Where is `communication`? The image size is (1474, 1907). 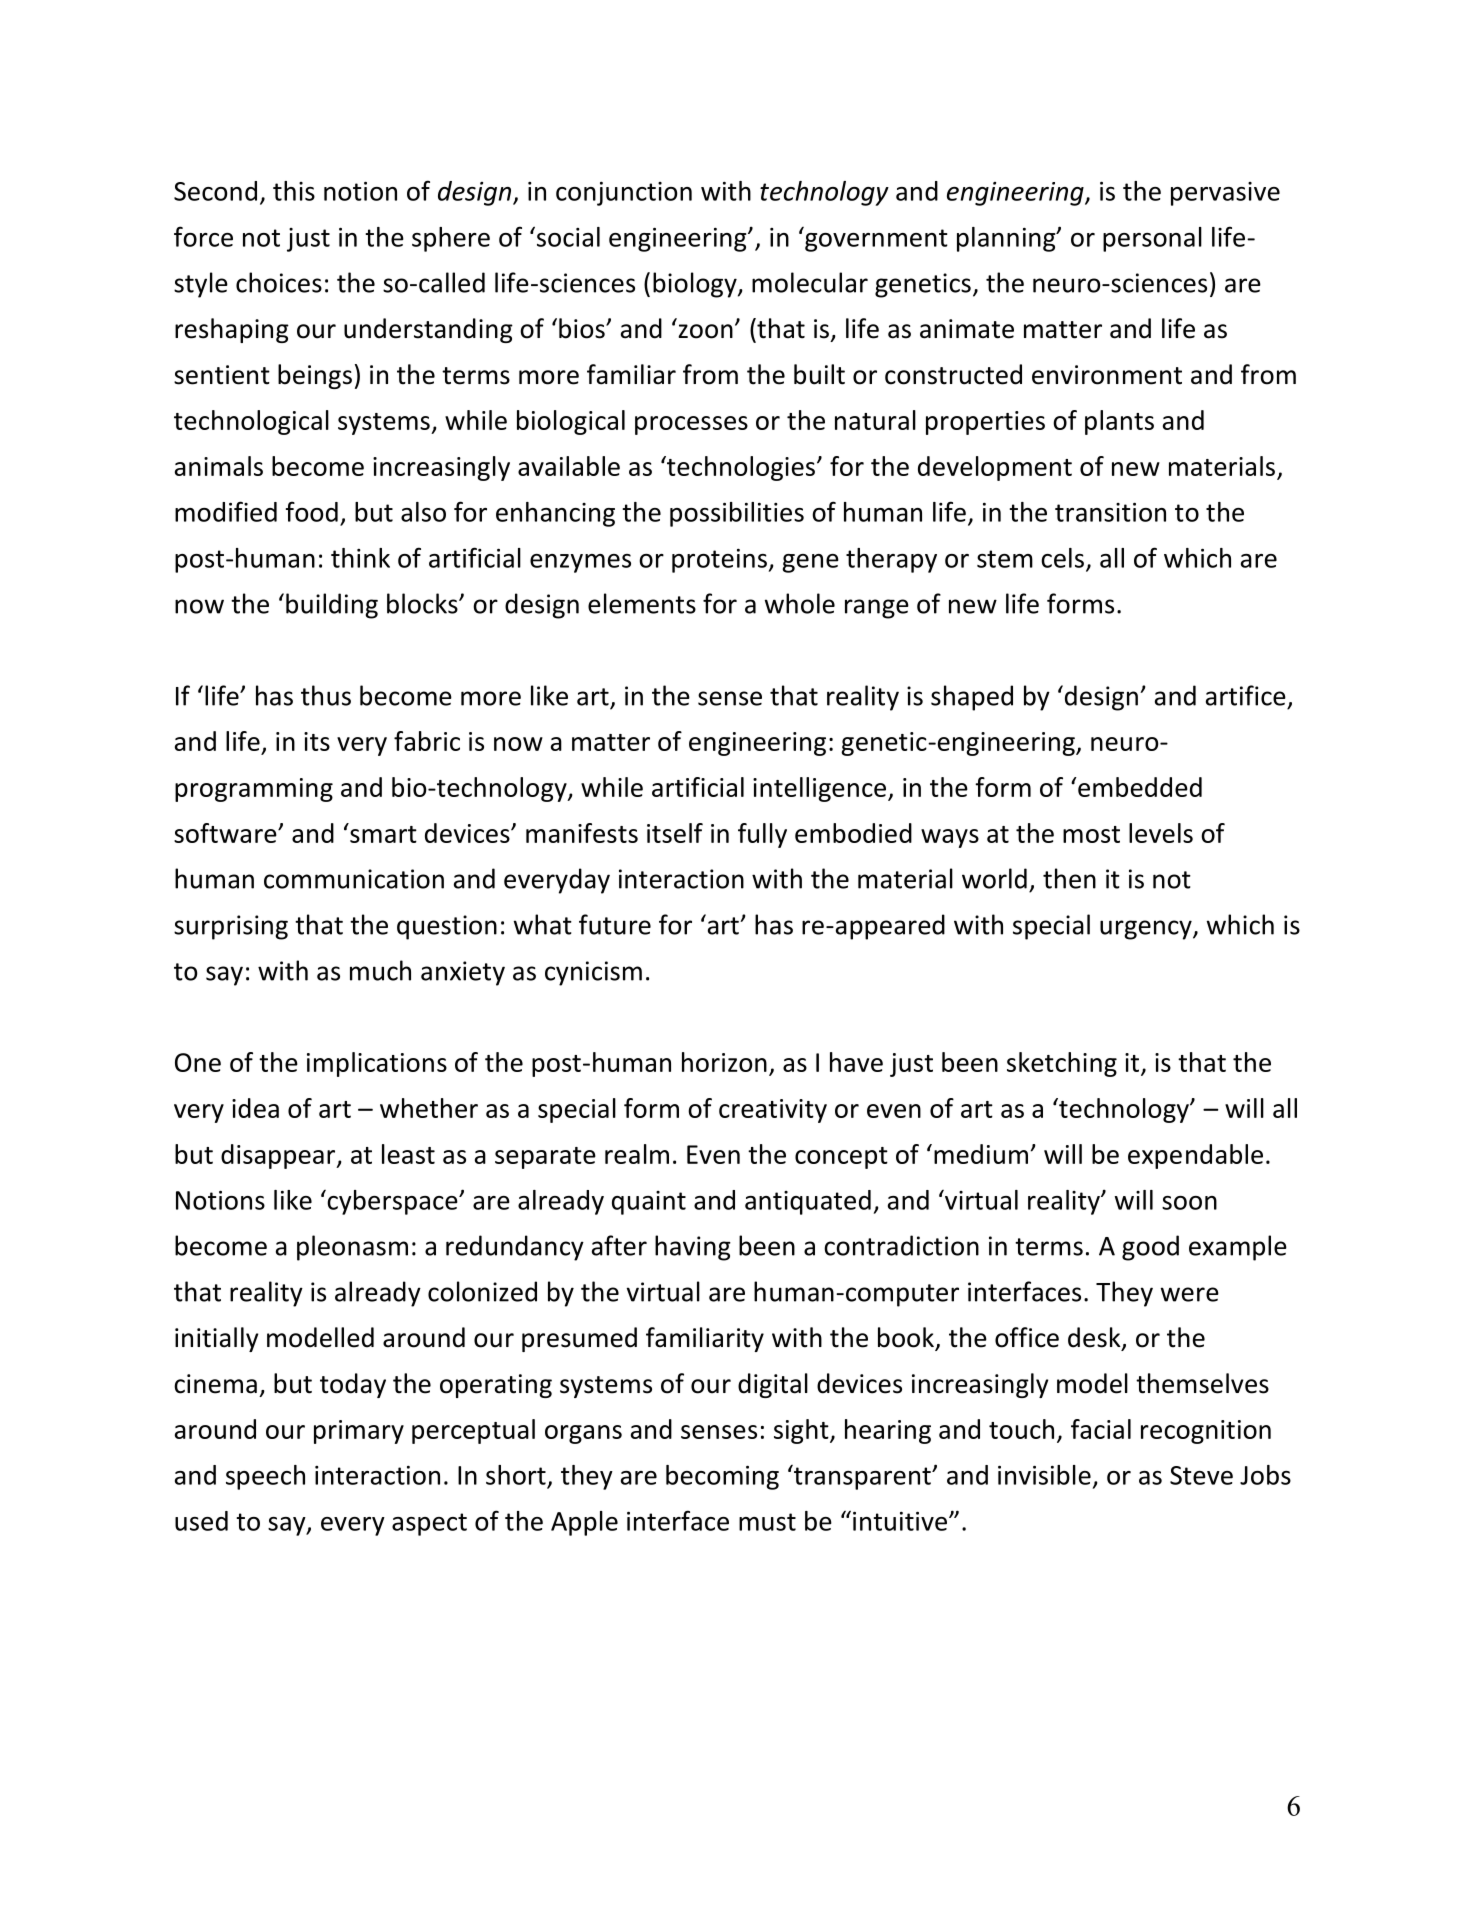 communication is located at coordinates (354, 879).
